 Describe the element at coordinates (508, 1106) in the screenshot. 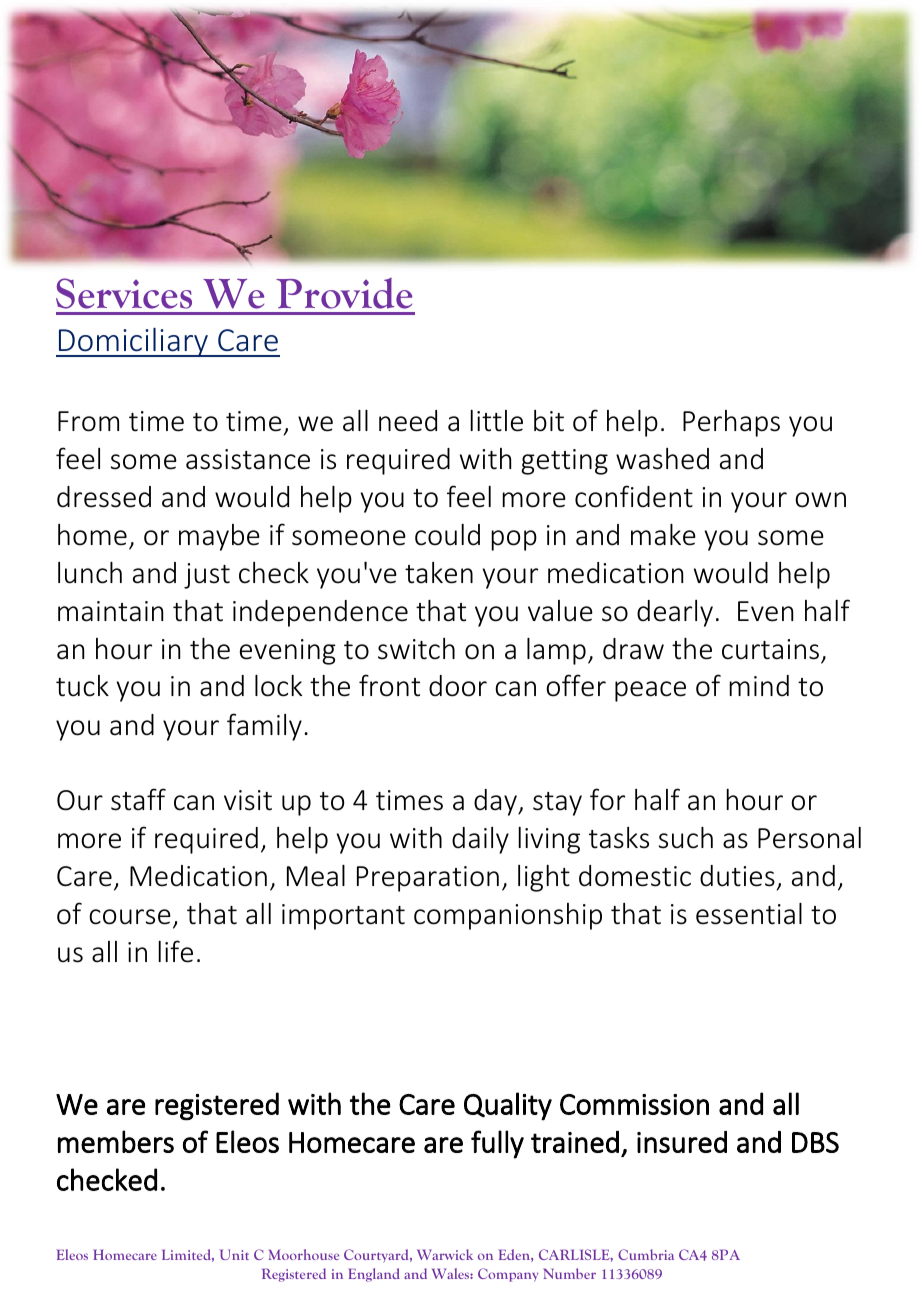

I see `Quality` at that location.
